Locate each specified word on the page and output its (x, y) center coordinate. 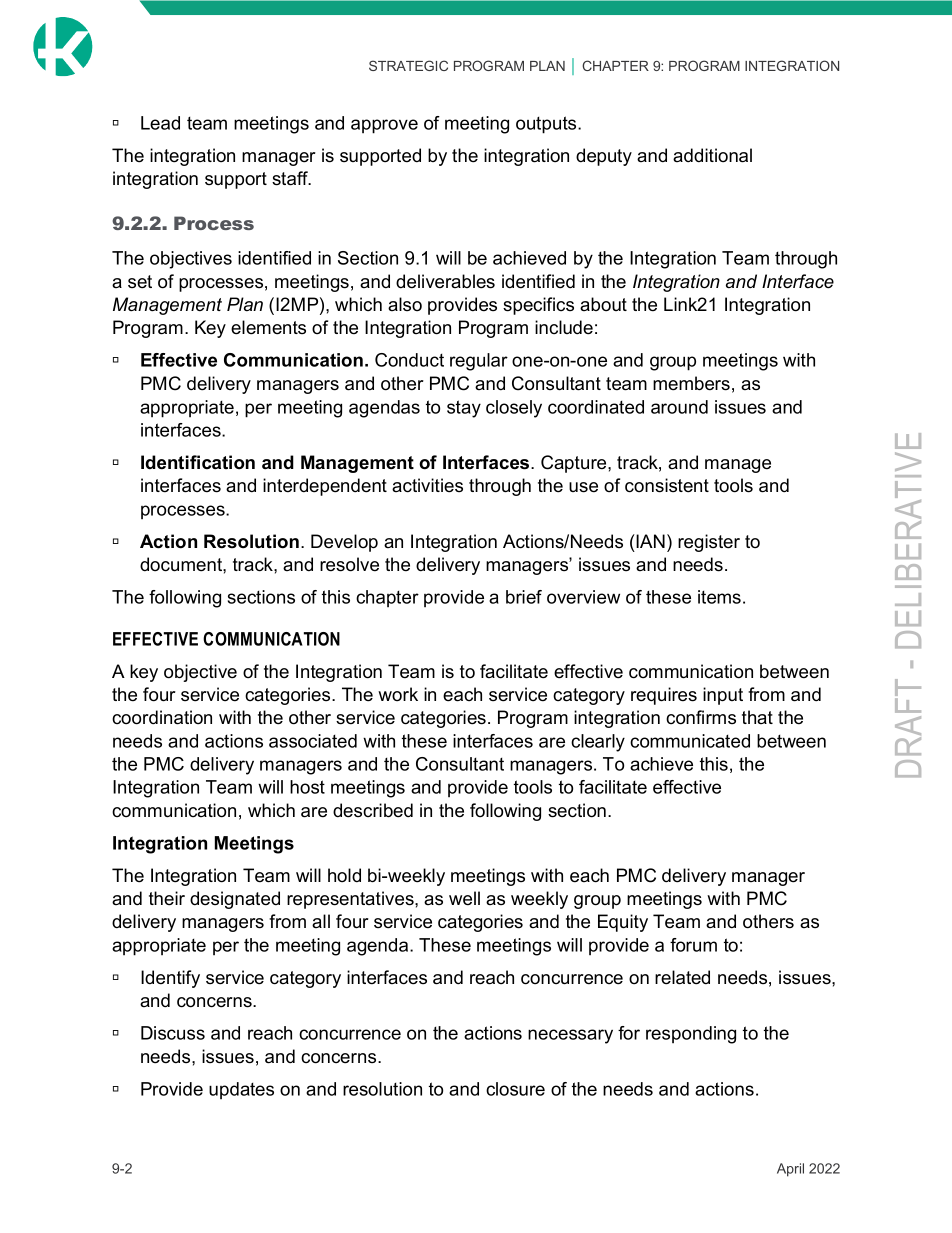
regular (479, 362)
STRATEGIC (408, 65)
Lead (160, 123)
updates (241, 1090)
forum (693, 945)
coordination (162, 717)
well (464, 898)
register (709, 543)
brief (524, 597)
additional (712, 155)
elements (268, 327)
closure (515, 1089)
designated (235, 900)
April (790, 1170)
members (691, 383)
